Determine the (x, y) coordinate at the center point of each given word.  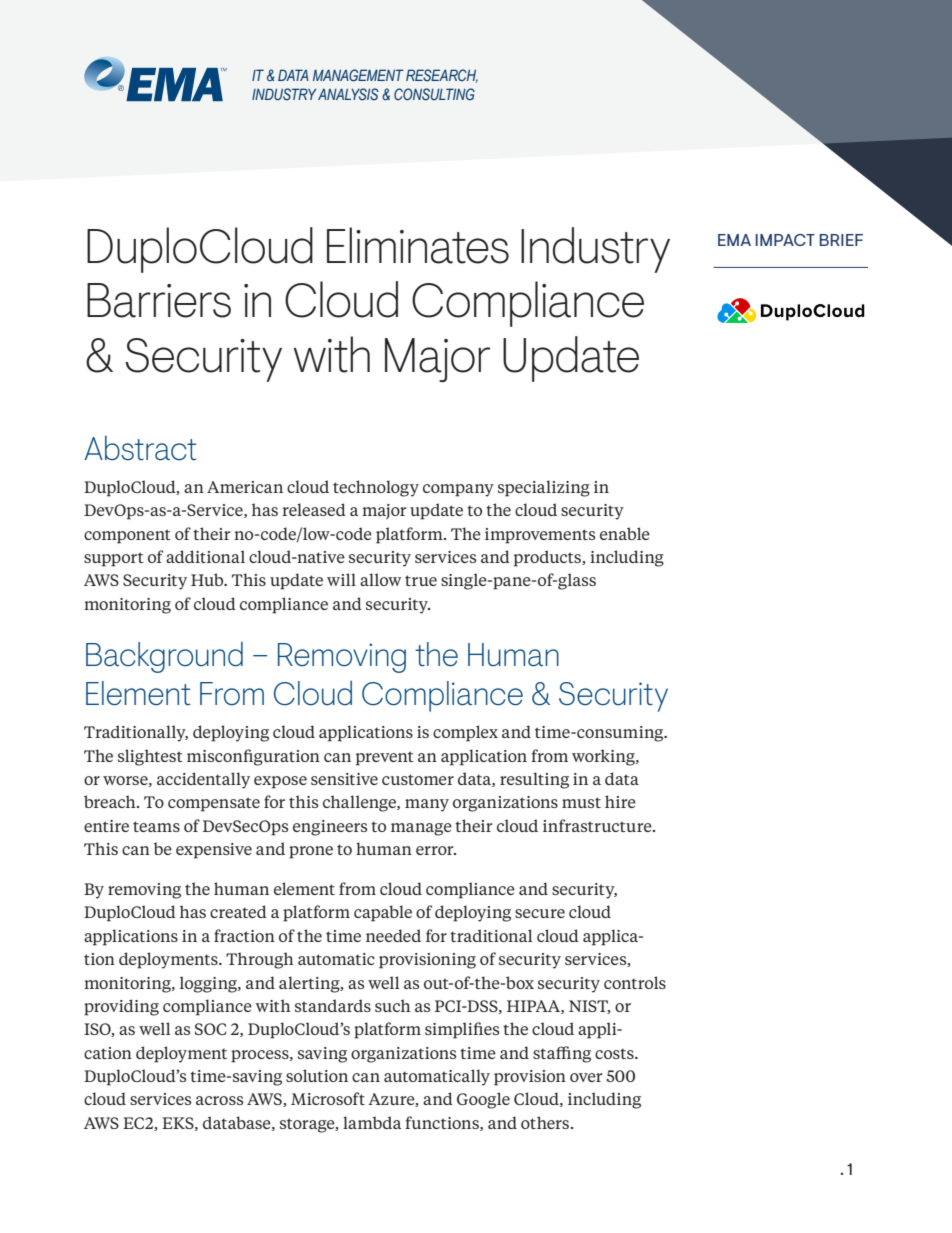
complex (465, 733)
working (604, 757)
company (458, 490)
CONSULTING (434, 94)
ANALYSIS (348, 94)
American (245, 487)
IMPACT (785, 240)
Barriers (159, 300)
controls (635, 982)
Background (164, 657)
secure (540, 913)
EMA (734, 240)
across (219, 1100)
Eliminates (418, 245)
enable (625, 533)
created (238, 911)
